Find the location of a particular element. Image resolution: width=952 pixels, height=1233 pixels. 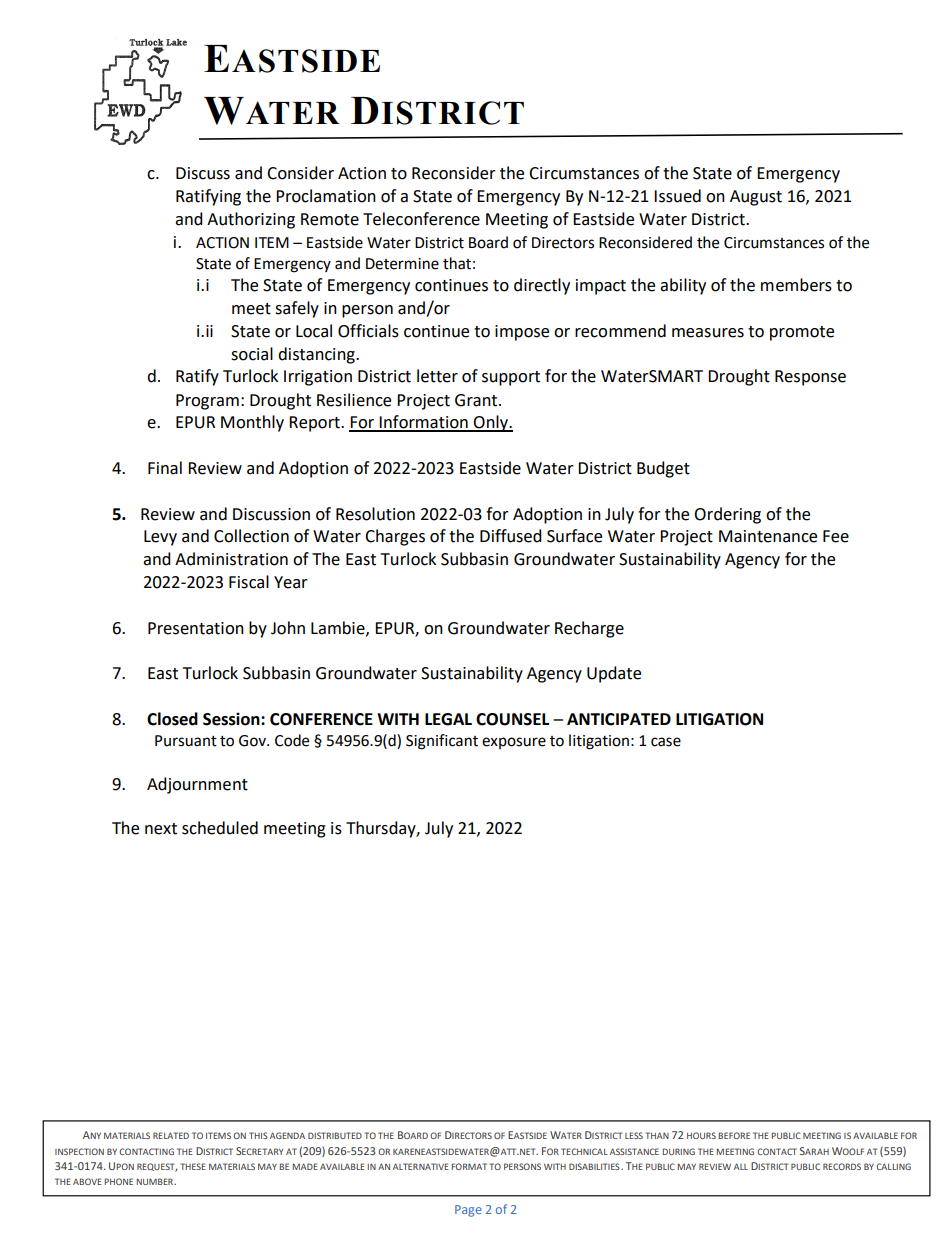

Authorizing is located at coordinates (251, 220).
